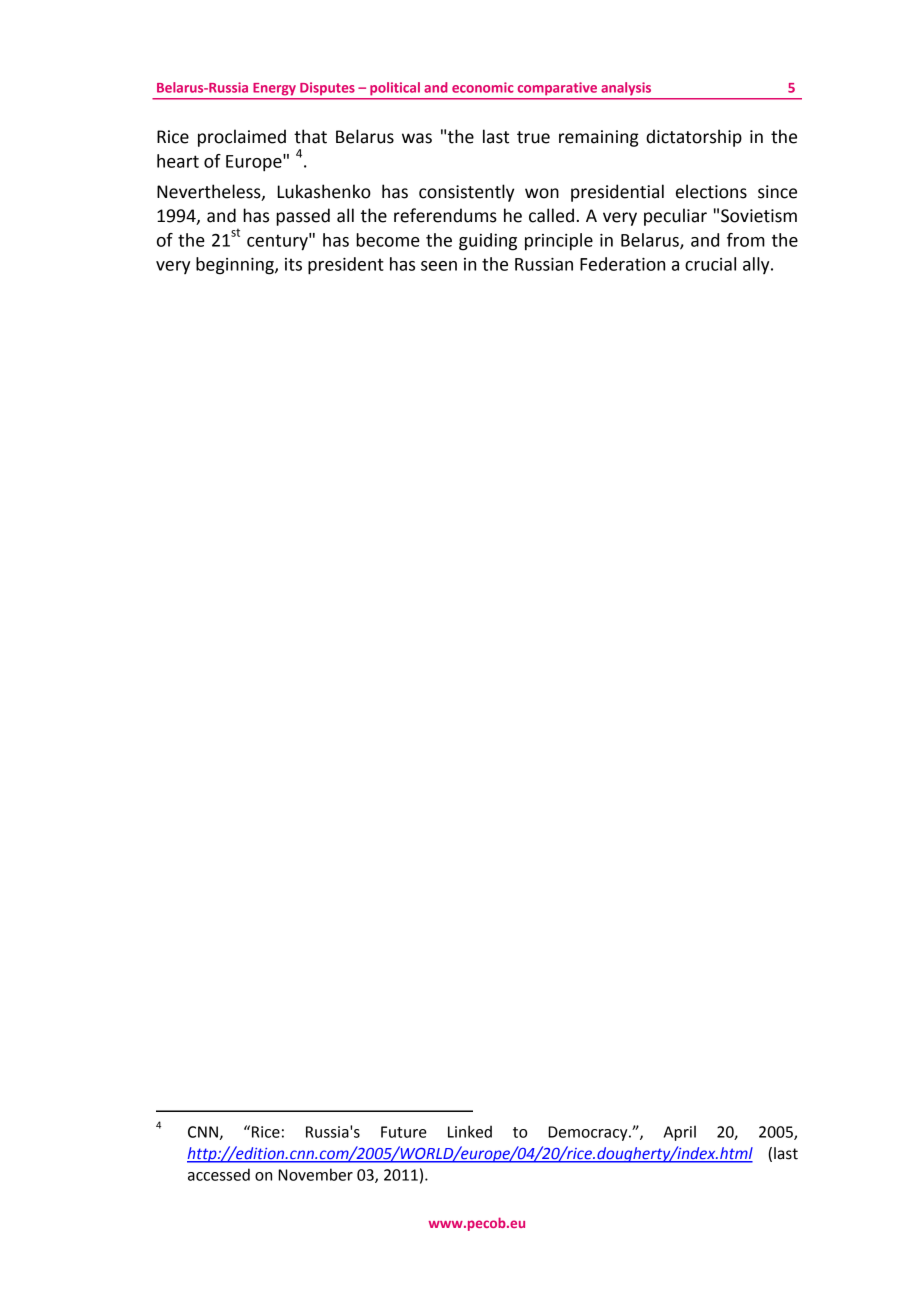  I want to click on proclaimed, so click(242, 138).
